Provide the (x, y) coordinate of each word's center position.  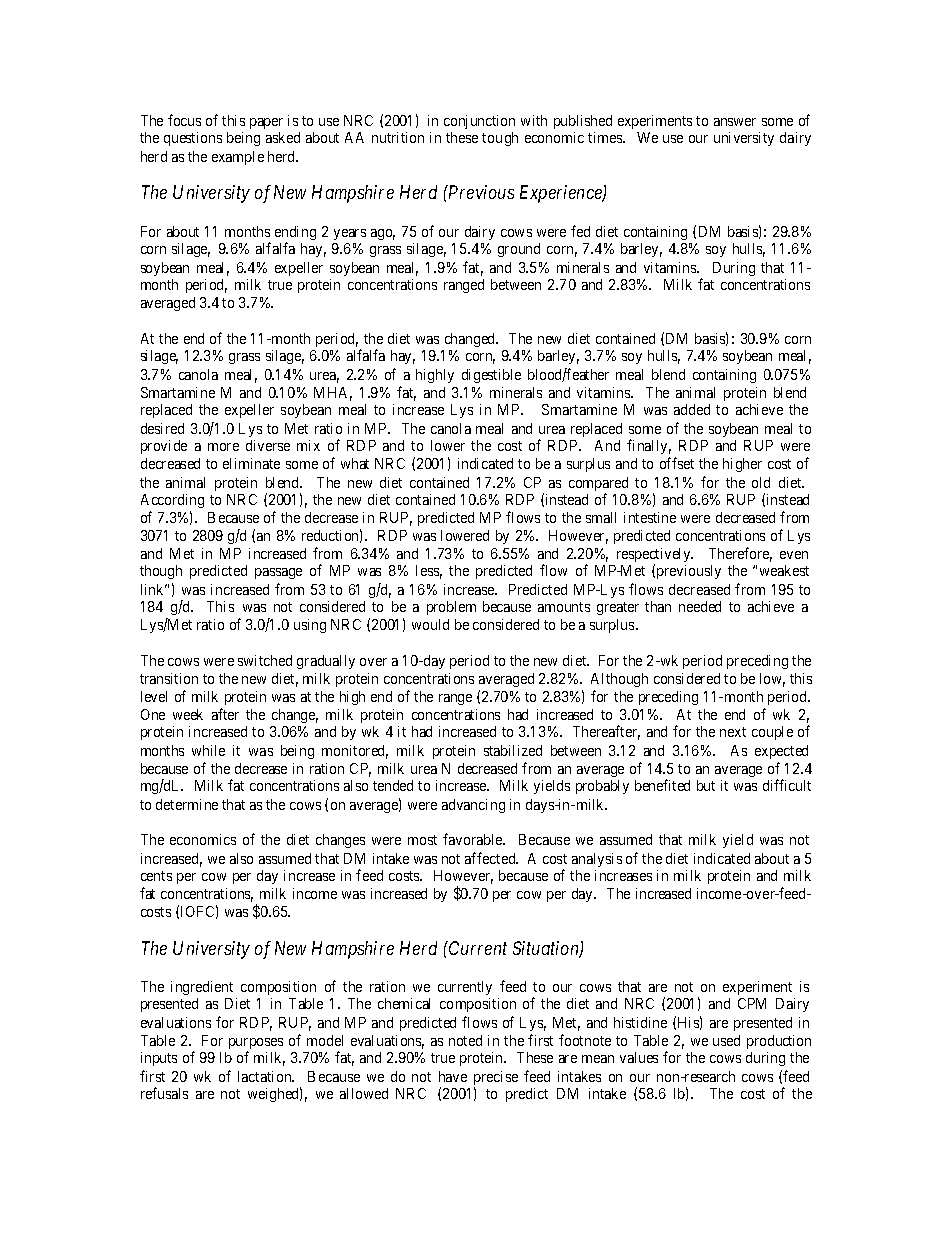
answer (735, 122)
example (238, 158)
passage (278, 573)
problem (451, 608)
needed (700, 606)
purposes (256, 1045)
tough (500, 139)
